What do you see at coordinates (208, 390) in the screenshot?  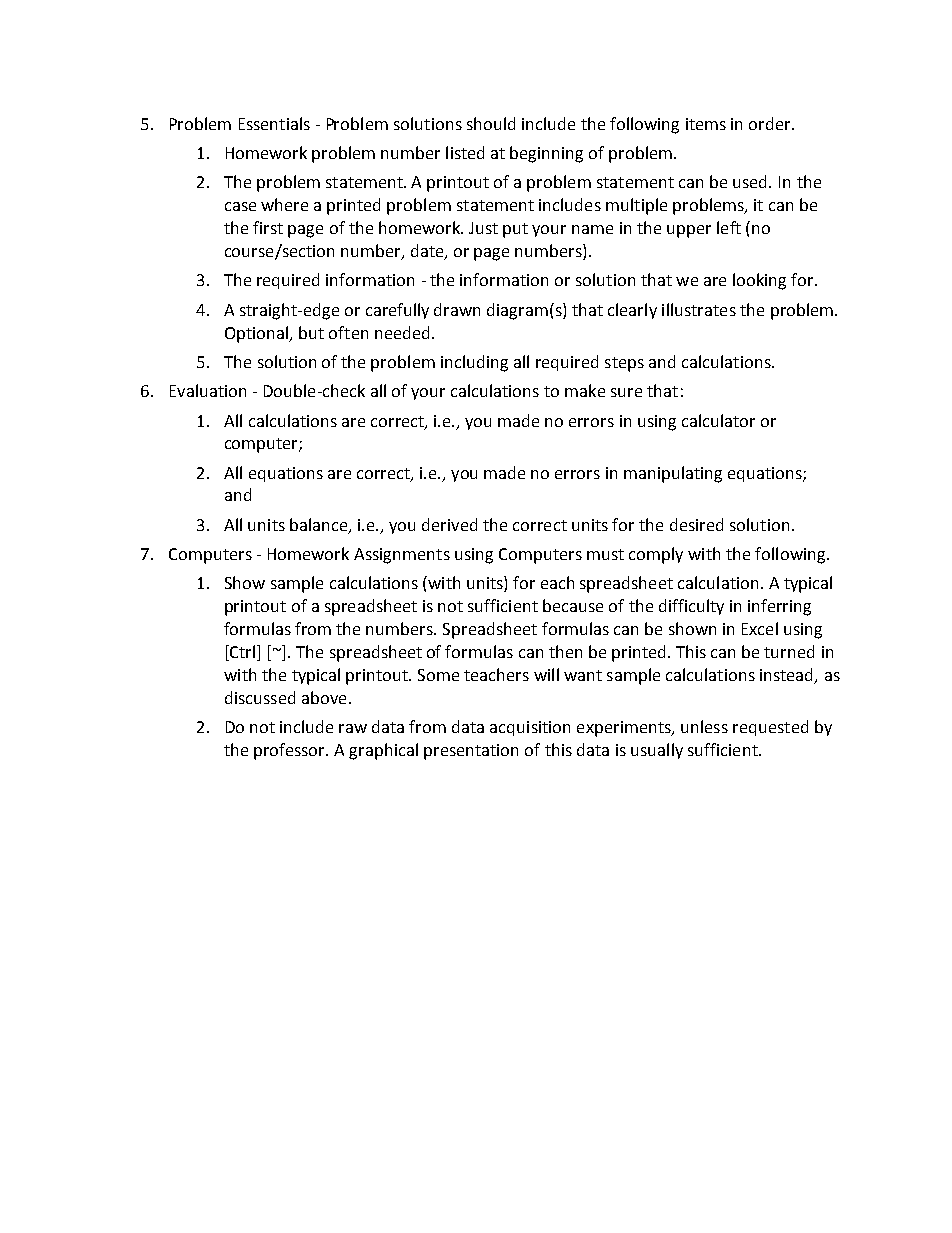 I see `Evaluation` at bounding box center [208, 390].
